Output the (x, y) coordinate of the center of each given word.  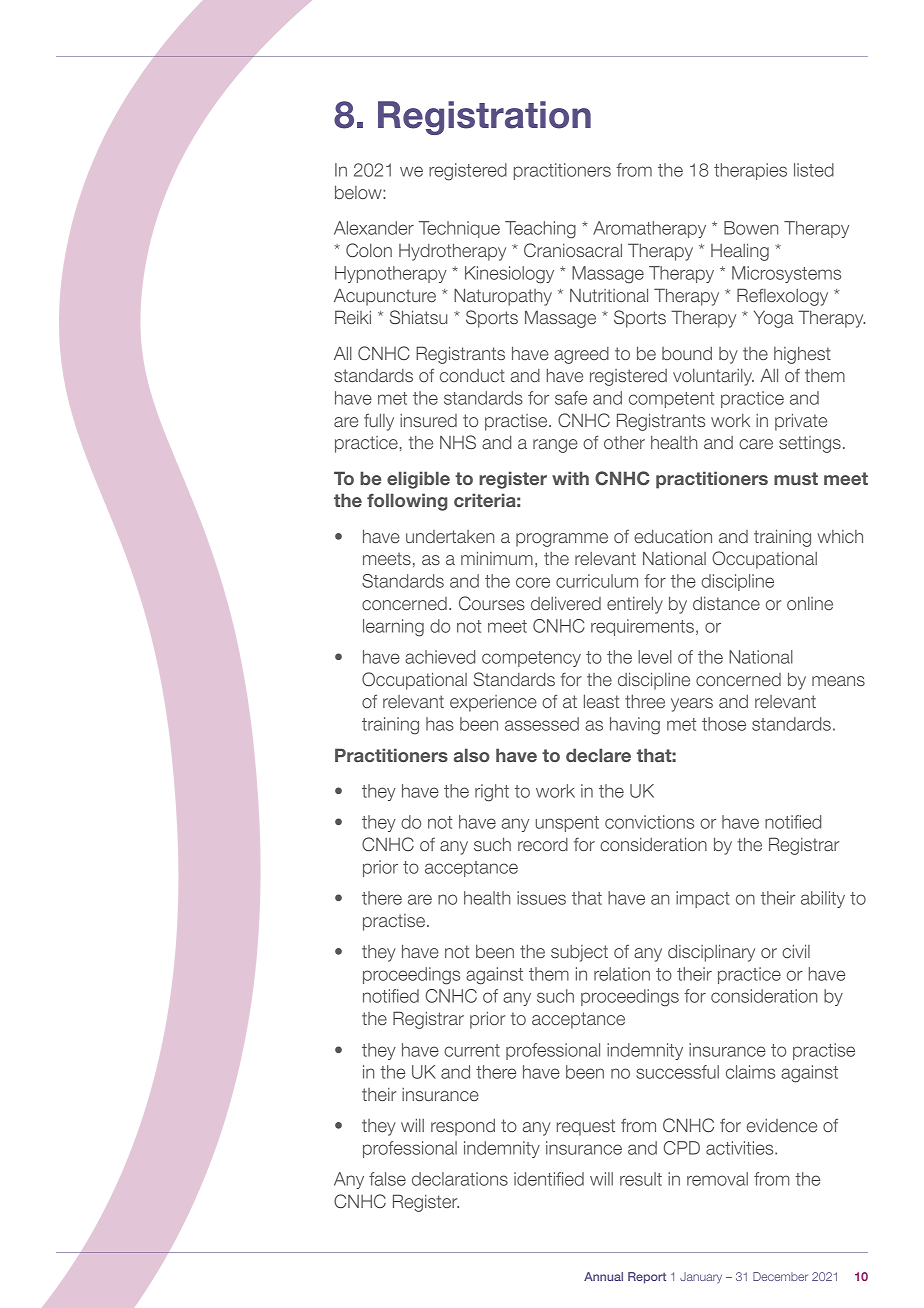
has (440, 724)
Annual (603, 1276)
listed (814, 170)
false (387, 1179)
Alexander (374, 228)
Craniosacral (573, 250)
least (601, 701)
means (838, 681)
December (780, 1276)
